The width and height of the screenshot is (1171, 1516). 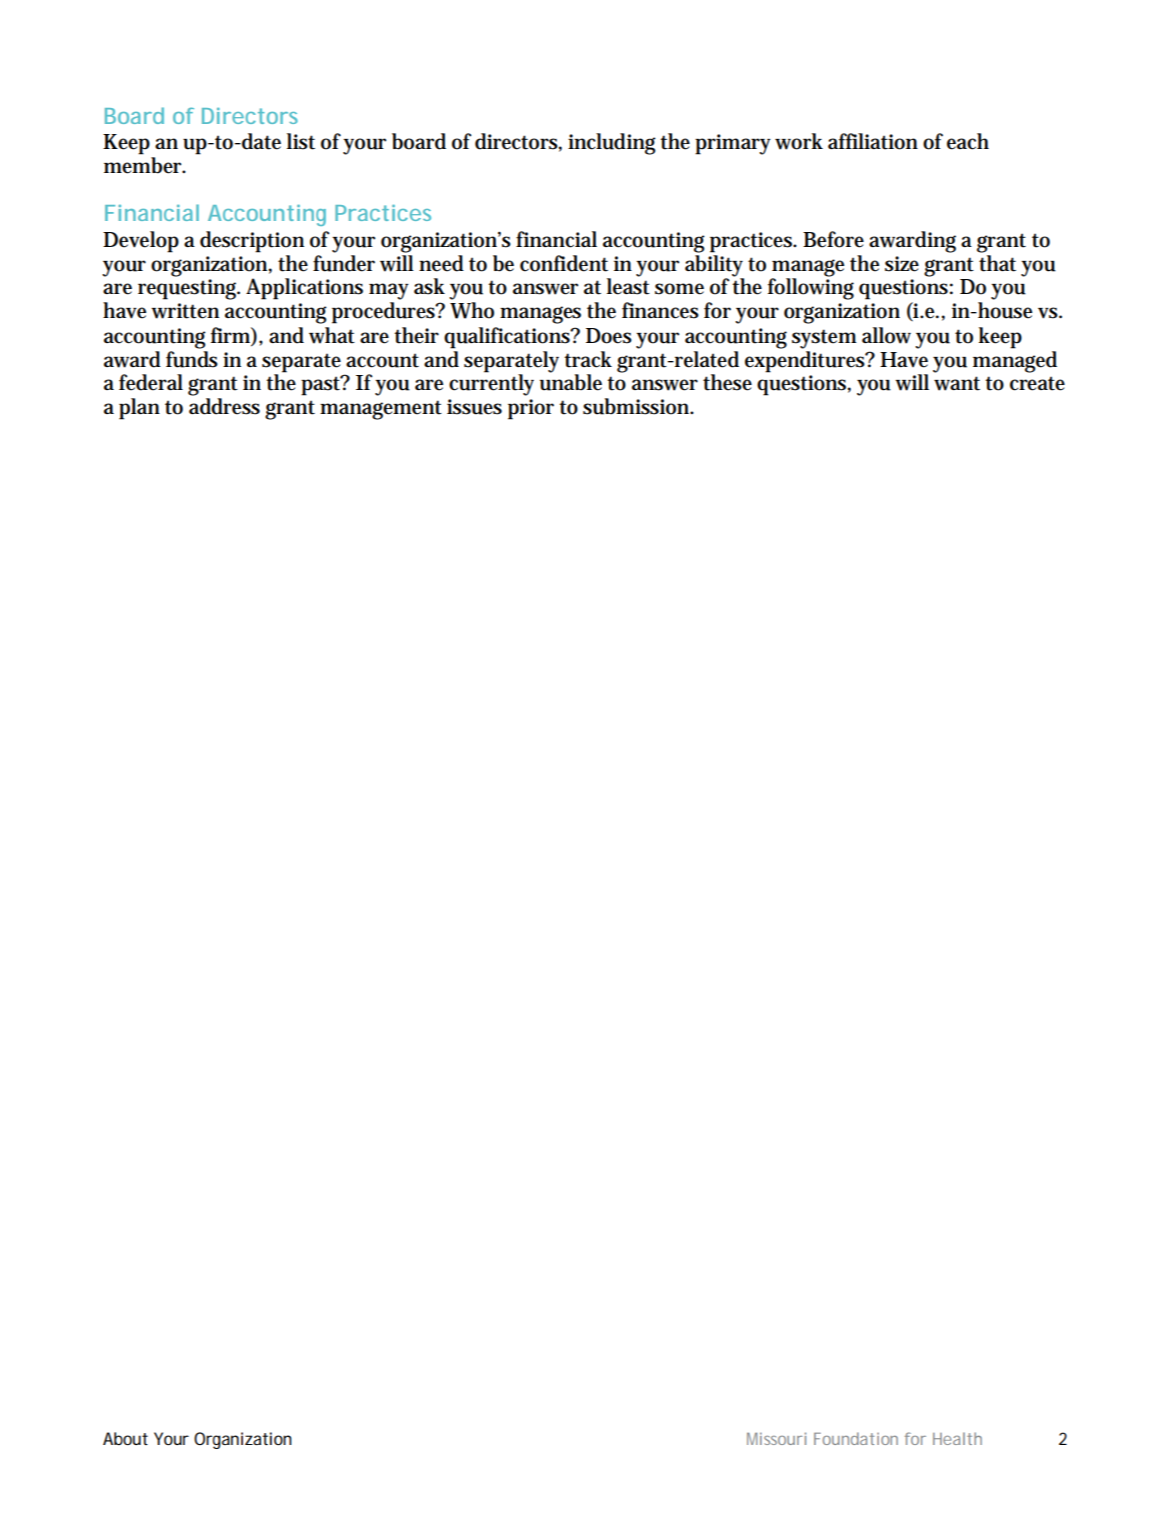 I want to click on Health, so click(x=957, y=1438).
